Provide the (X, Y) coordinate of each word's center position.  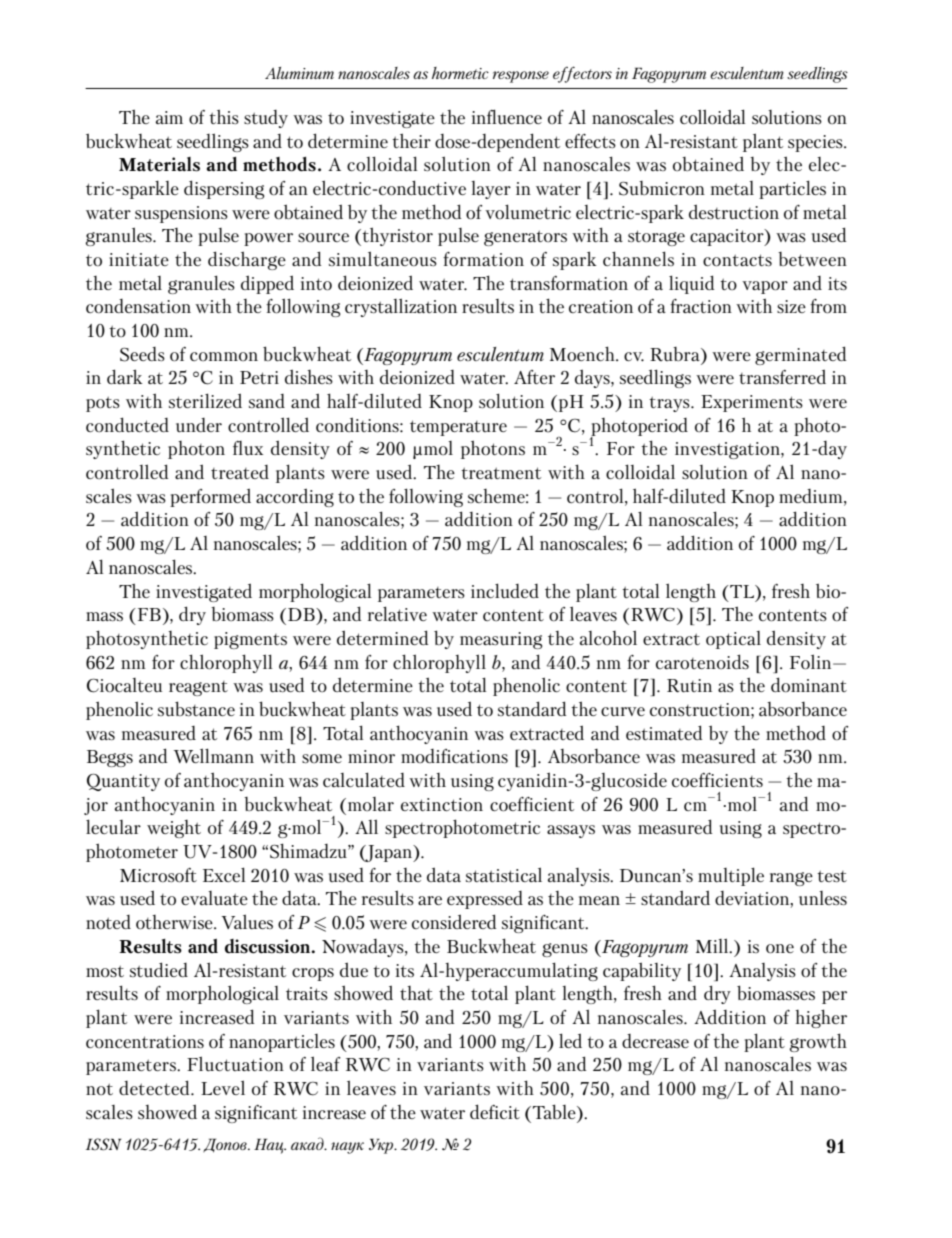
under (199, 425)
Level (223, 1087)
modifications (454, 756)
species (816, 143)
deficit (495, 1111)
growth (818, 1042)
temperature (458, 428)
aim (169, 117)
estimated (664, 732)
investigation (728, 450)
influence (507, 116)
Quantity (123, 782)
